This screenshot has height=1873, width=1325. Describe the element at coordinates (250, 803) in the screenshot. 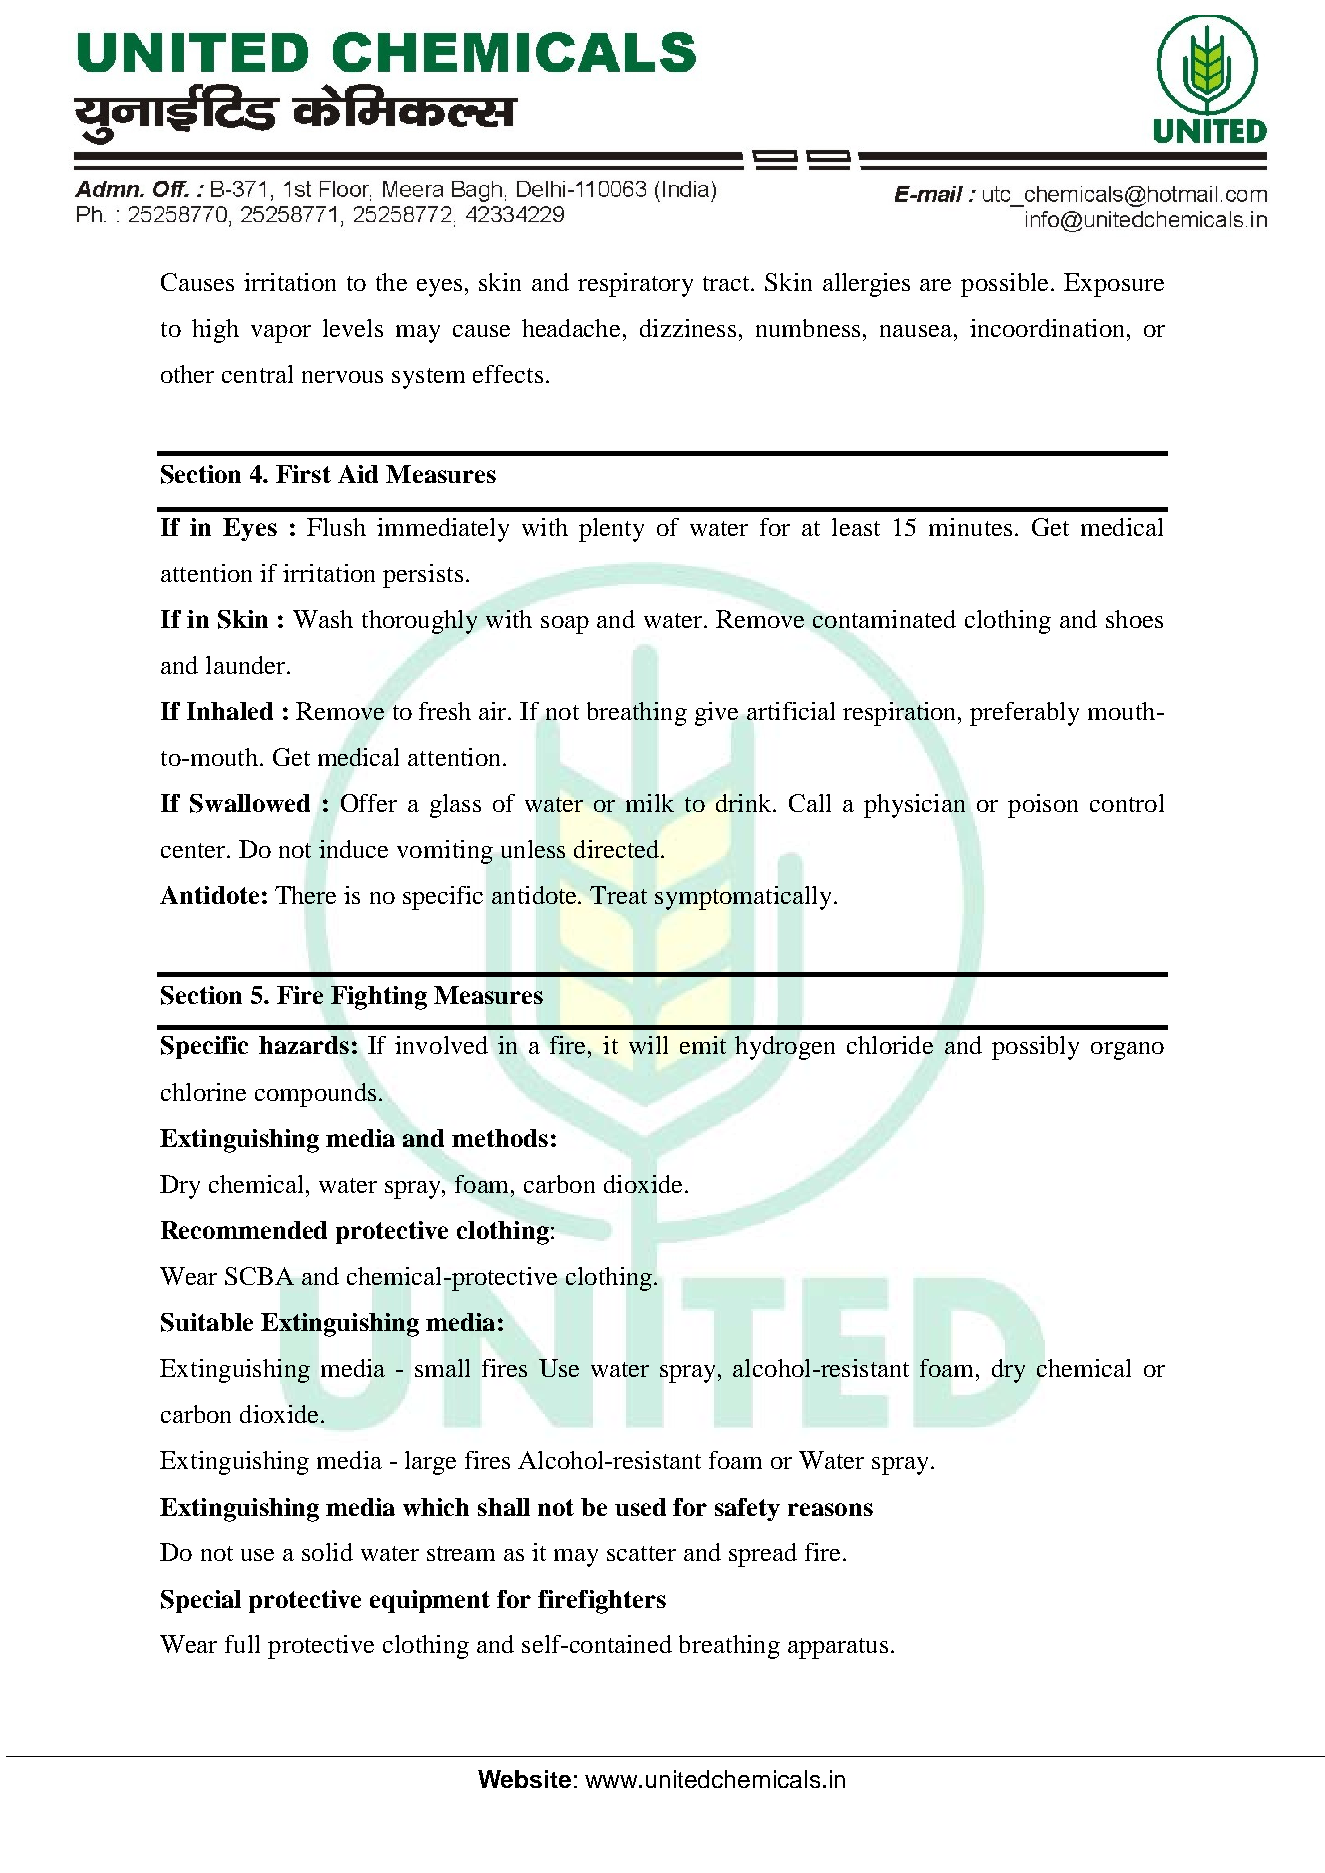

I see `Swallowed` at that location.
